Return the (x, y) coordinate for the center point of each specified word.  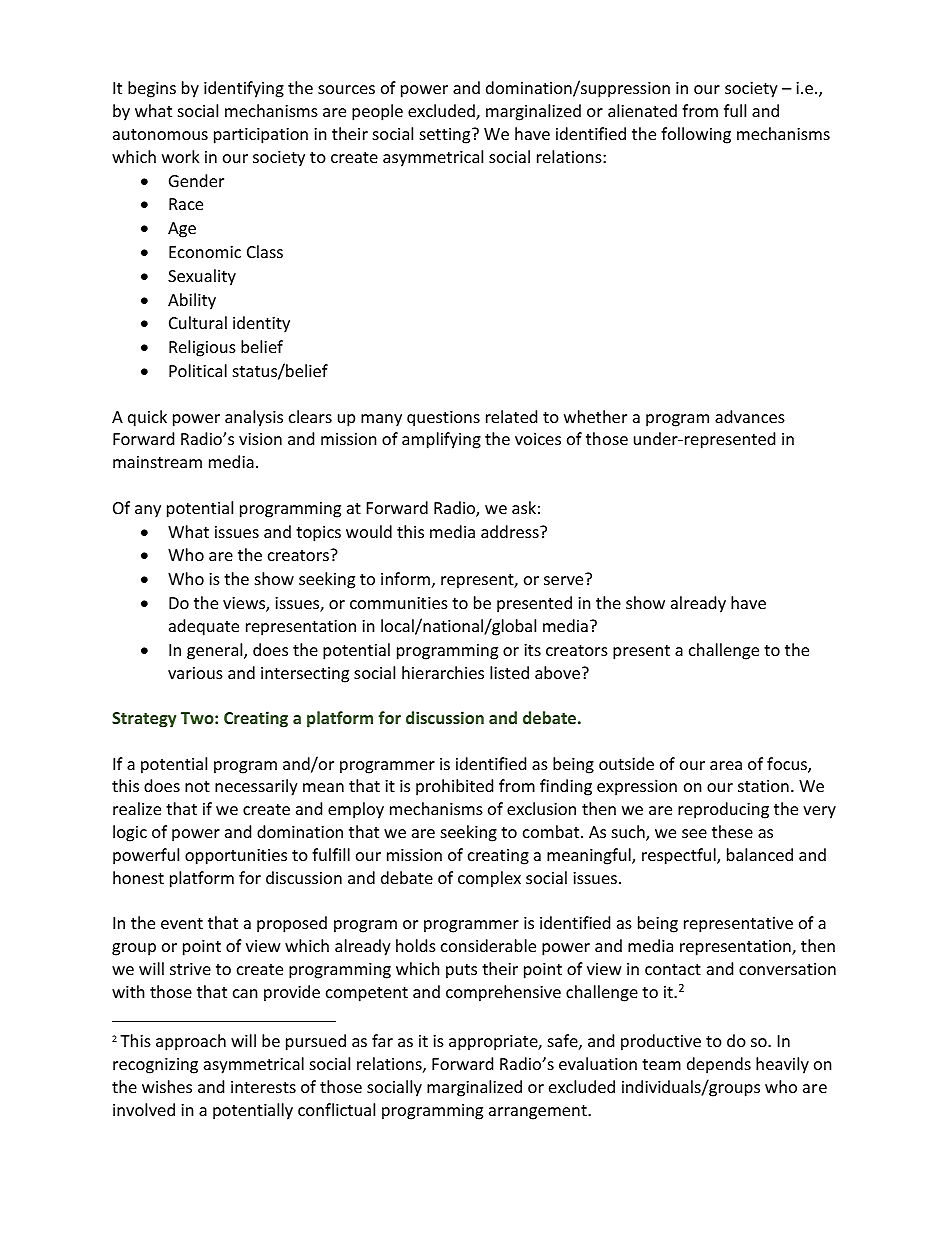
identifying (244, 89)
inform (405, 578)
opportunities (236, 857)
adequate (204, 627)
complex (489, 879)
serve (565, 579)
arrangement (539, 1112)
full (735, 110)
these (732, 831)
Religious (202, 348)
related (511, 416)
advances (750, 416)
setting (446, 136)
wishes (167, 1086)
